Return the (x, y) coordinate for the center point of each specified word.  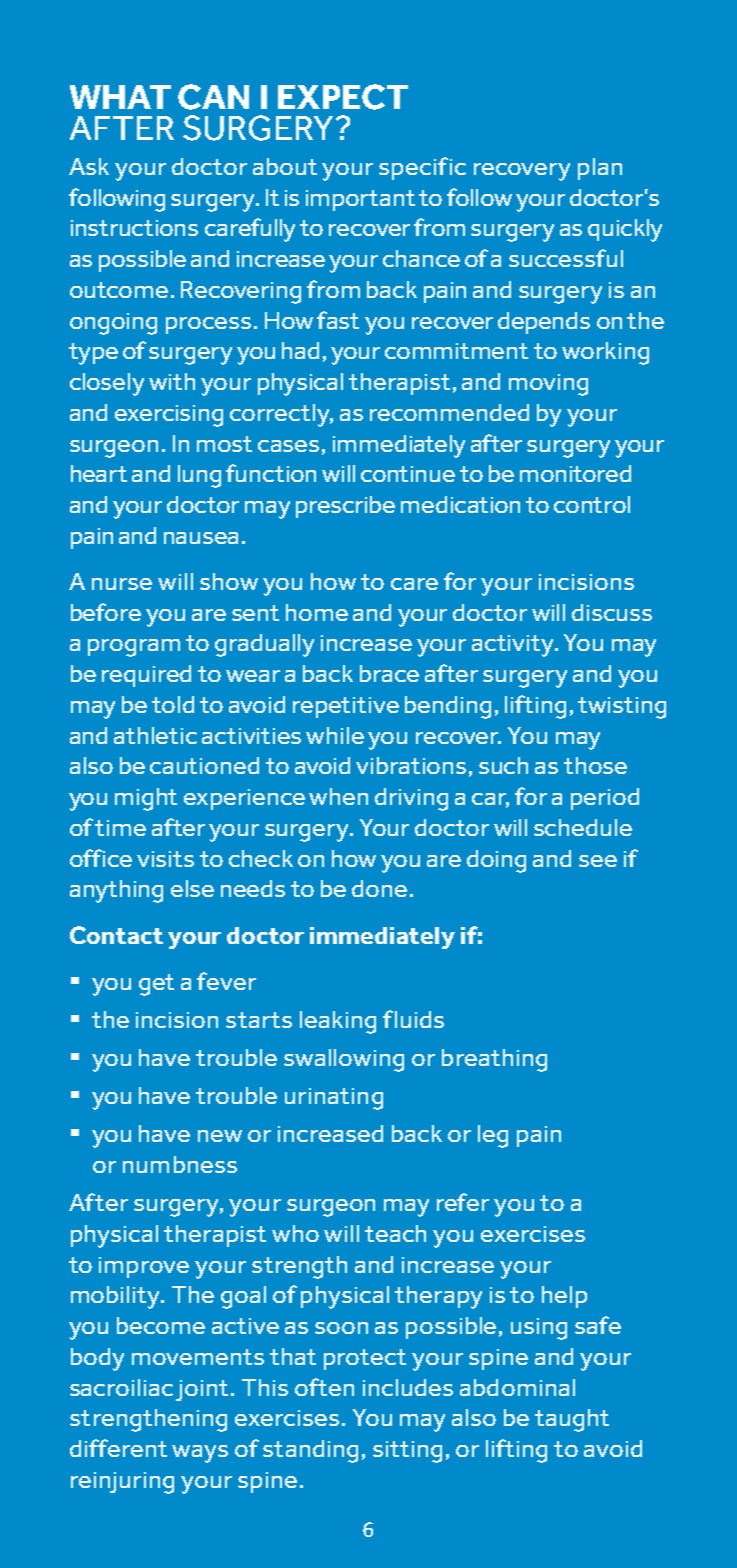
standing (310, 1451)
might (146, 799)
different (118, 1448)
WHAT (120, 97)
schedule (583, 827)
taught (572, 1420)
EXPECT (343, 97)
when (338, 796)
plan (600, 169)
